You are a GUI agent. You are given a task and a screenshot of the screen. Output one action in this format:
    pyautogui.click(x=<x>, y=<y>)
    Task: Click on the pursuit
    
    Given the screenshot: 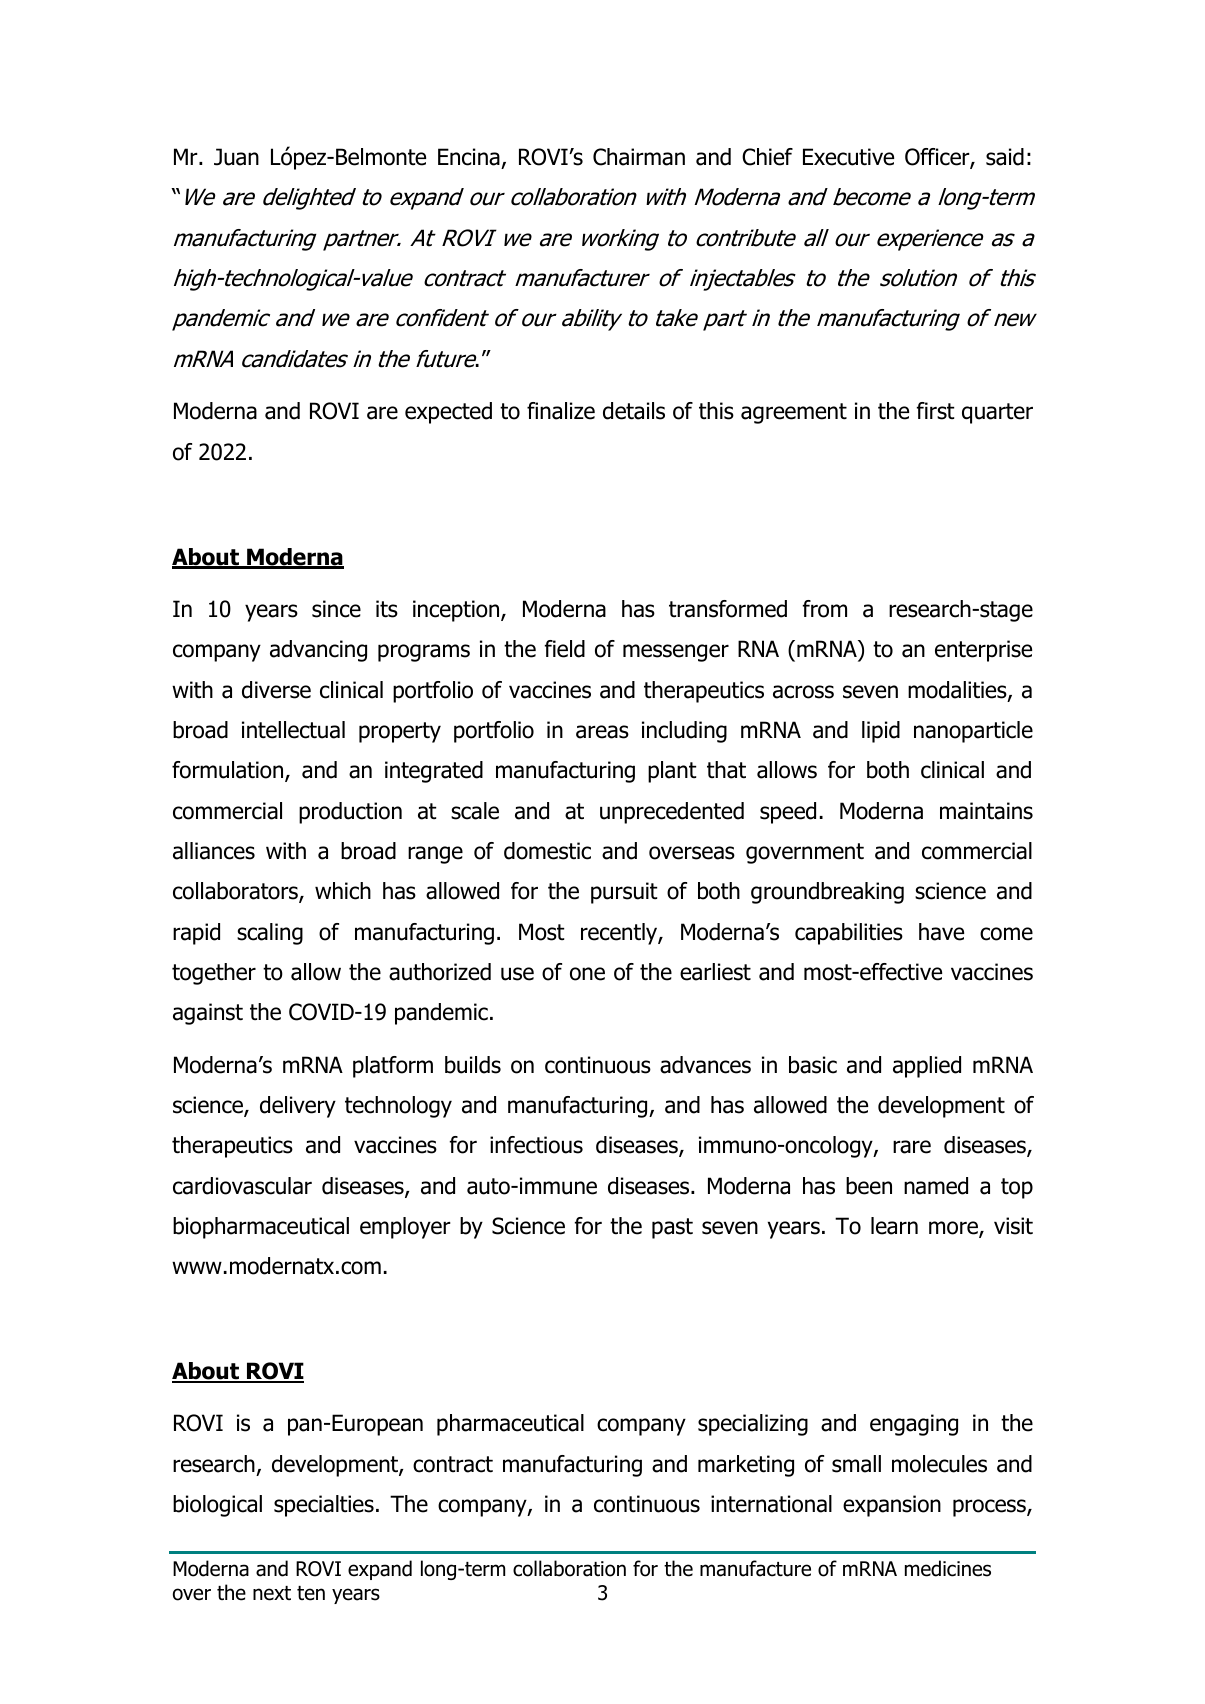 What is the action you would take?
    pyautogui.click(x=624, y=893)
